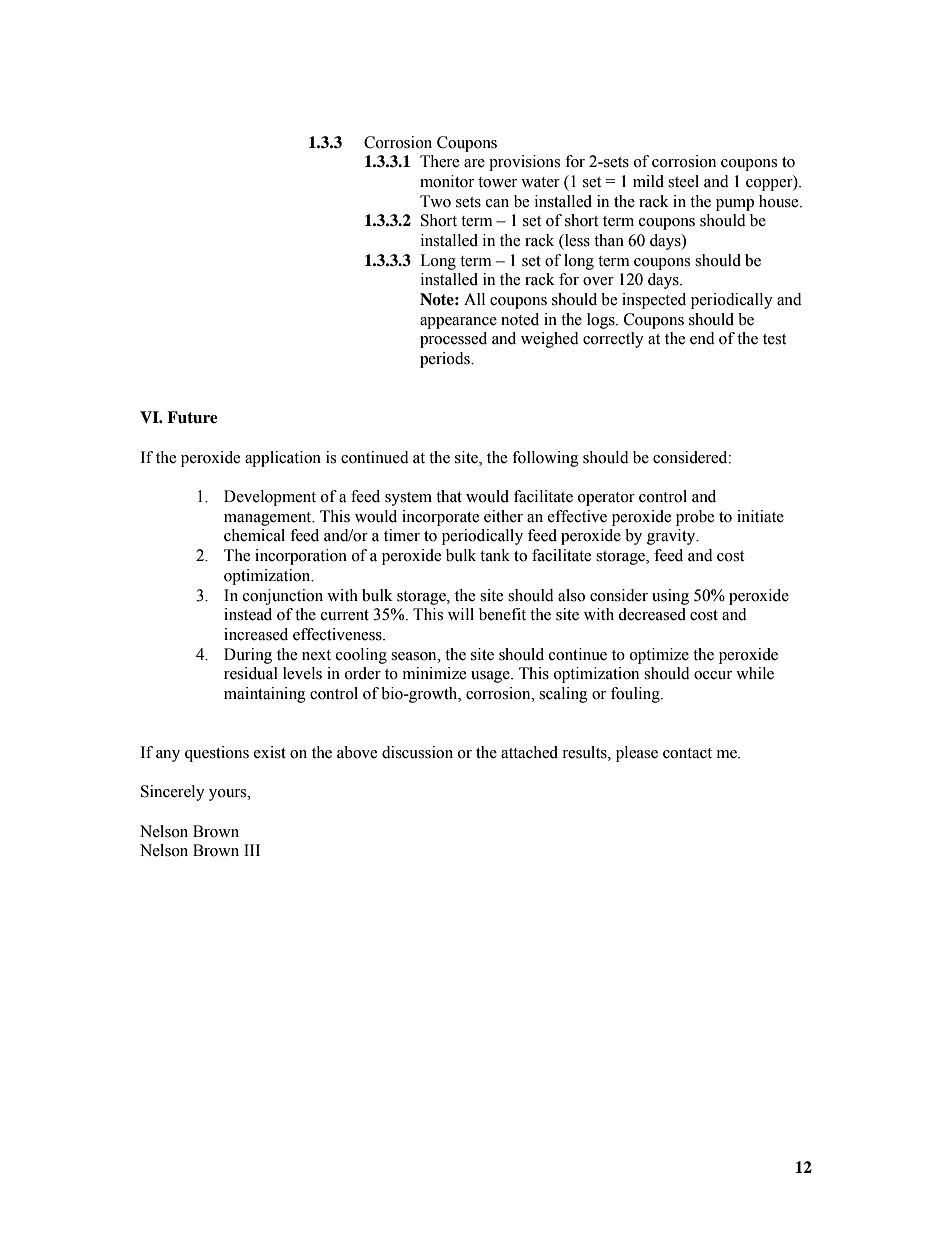 The image size is (952, 1233). I want to click on III, so click(252, 850).
